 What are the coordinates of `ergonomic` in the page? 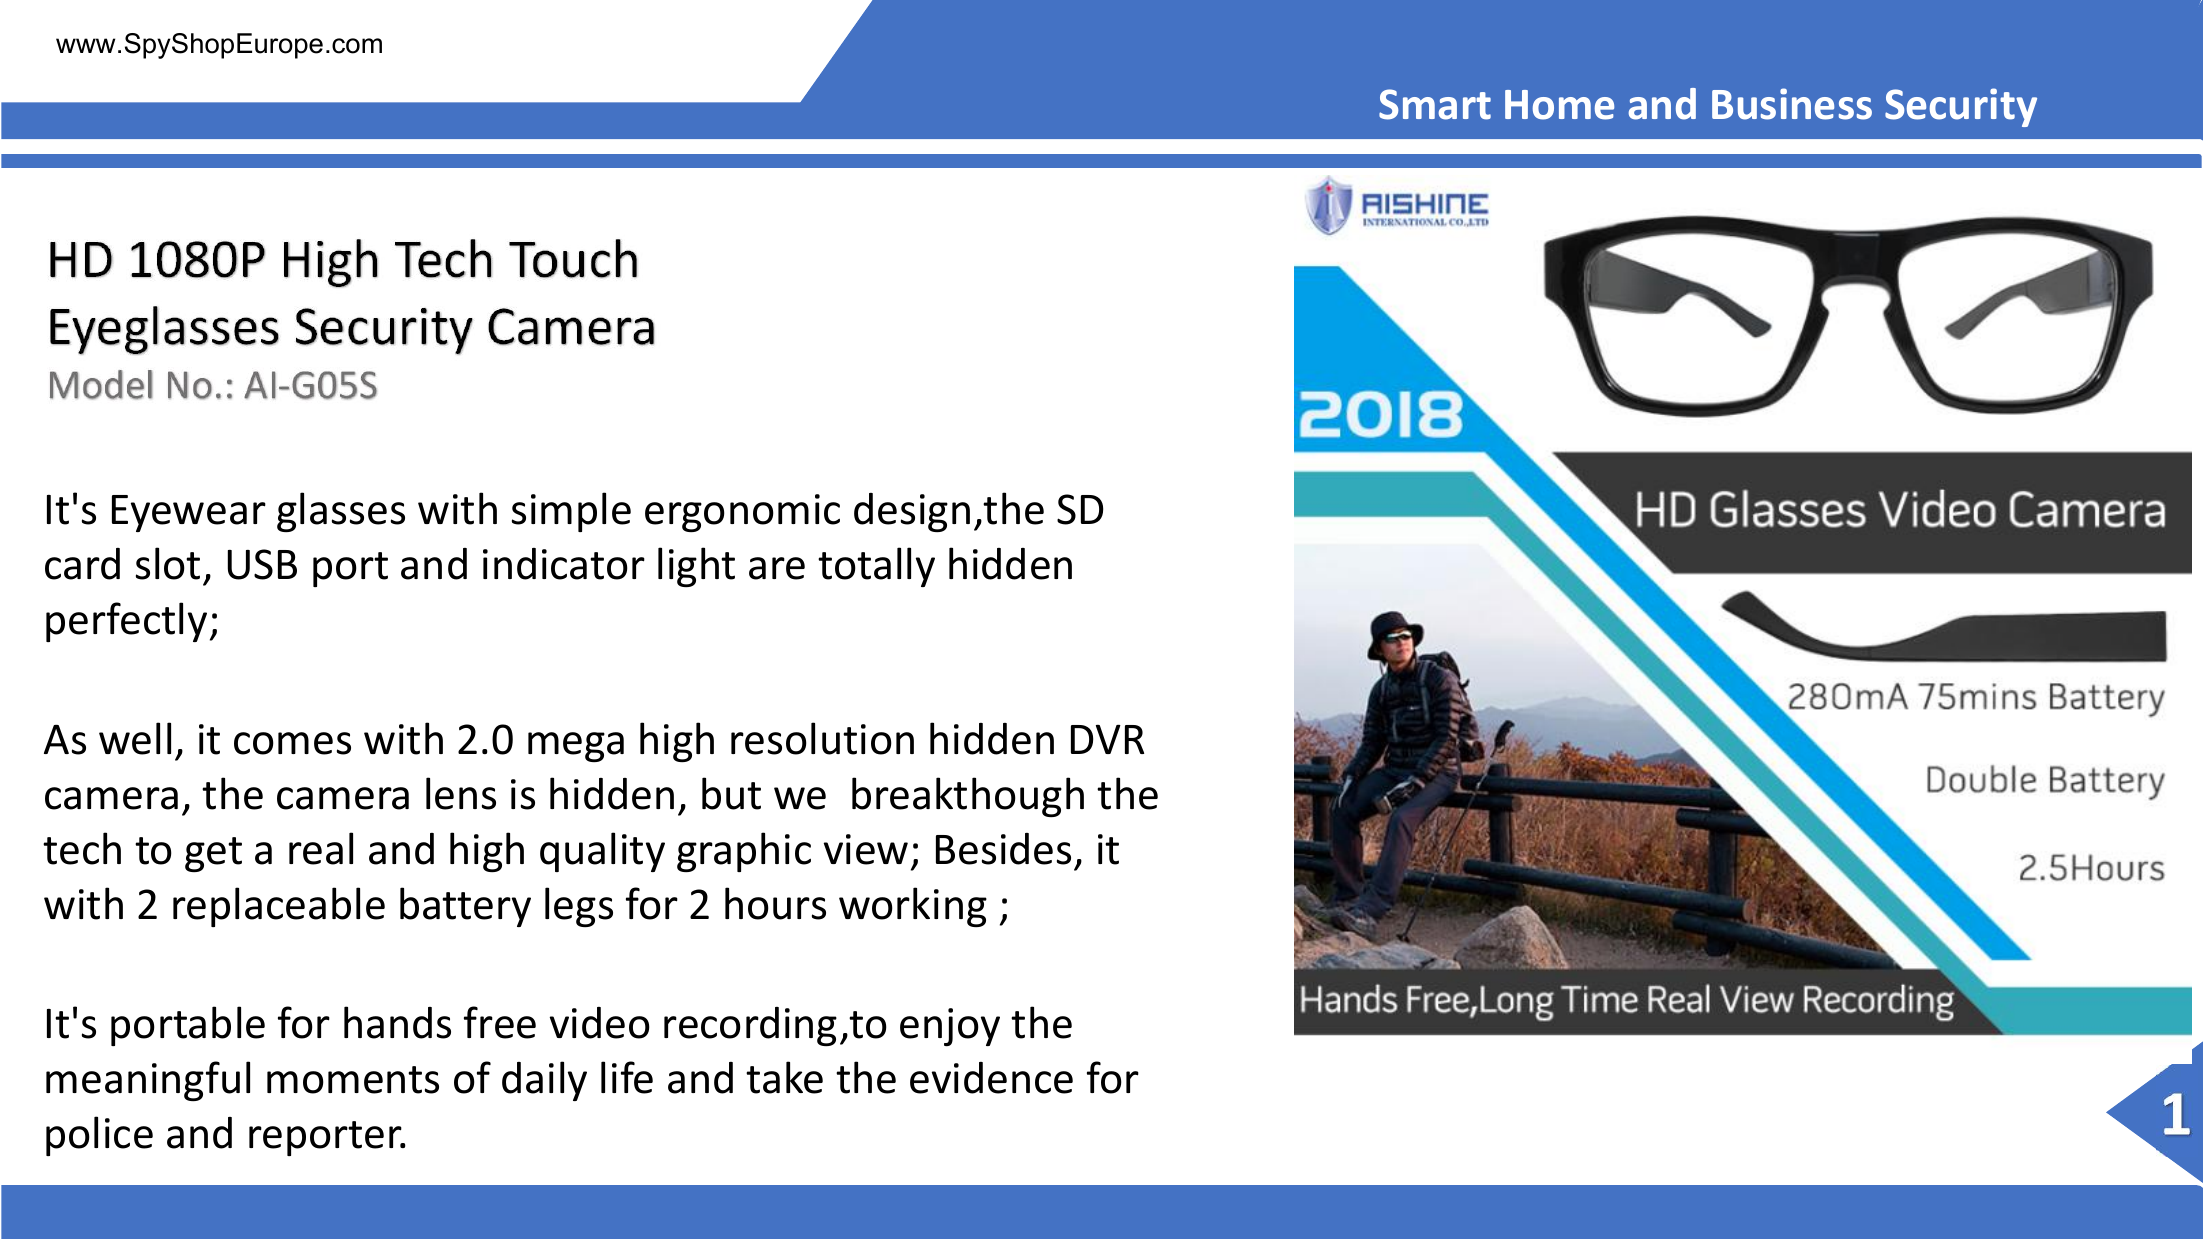 It's located at (742, 513).
